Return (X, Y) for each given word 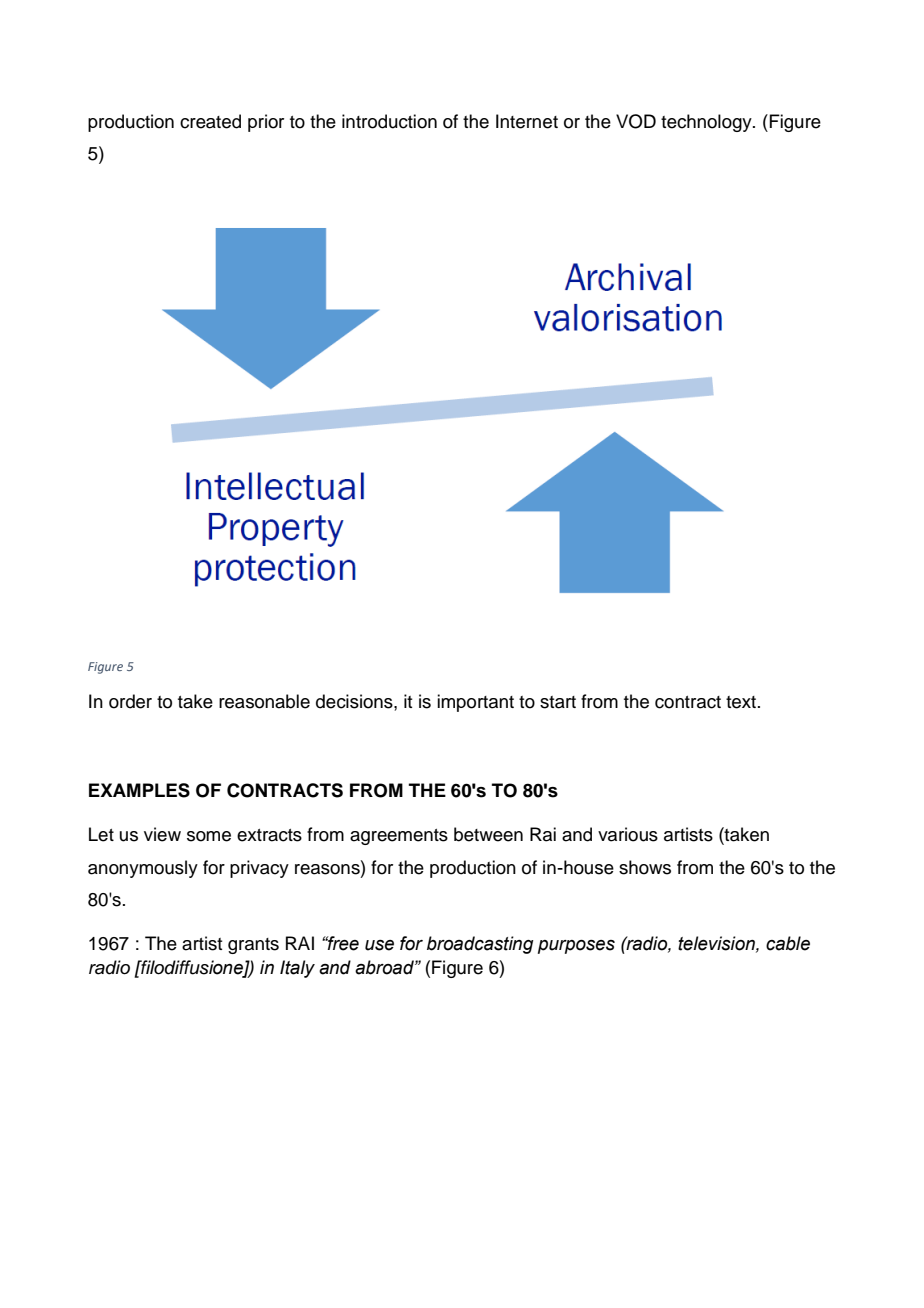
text (741, 702)
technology (707, 123)
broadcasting (480, 945)
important (475, 703)
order (130, 701)
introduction (389, 121)
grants (253, 946)
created (210, 121)
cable (788, 943)
